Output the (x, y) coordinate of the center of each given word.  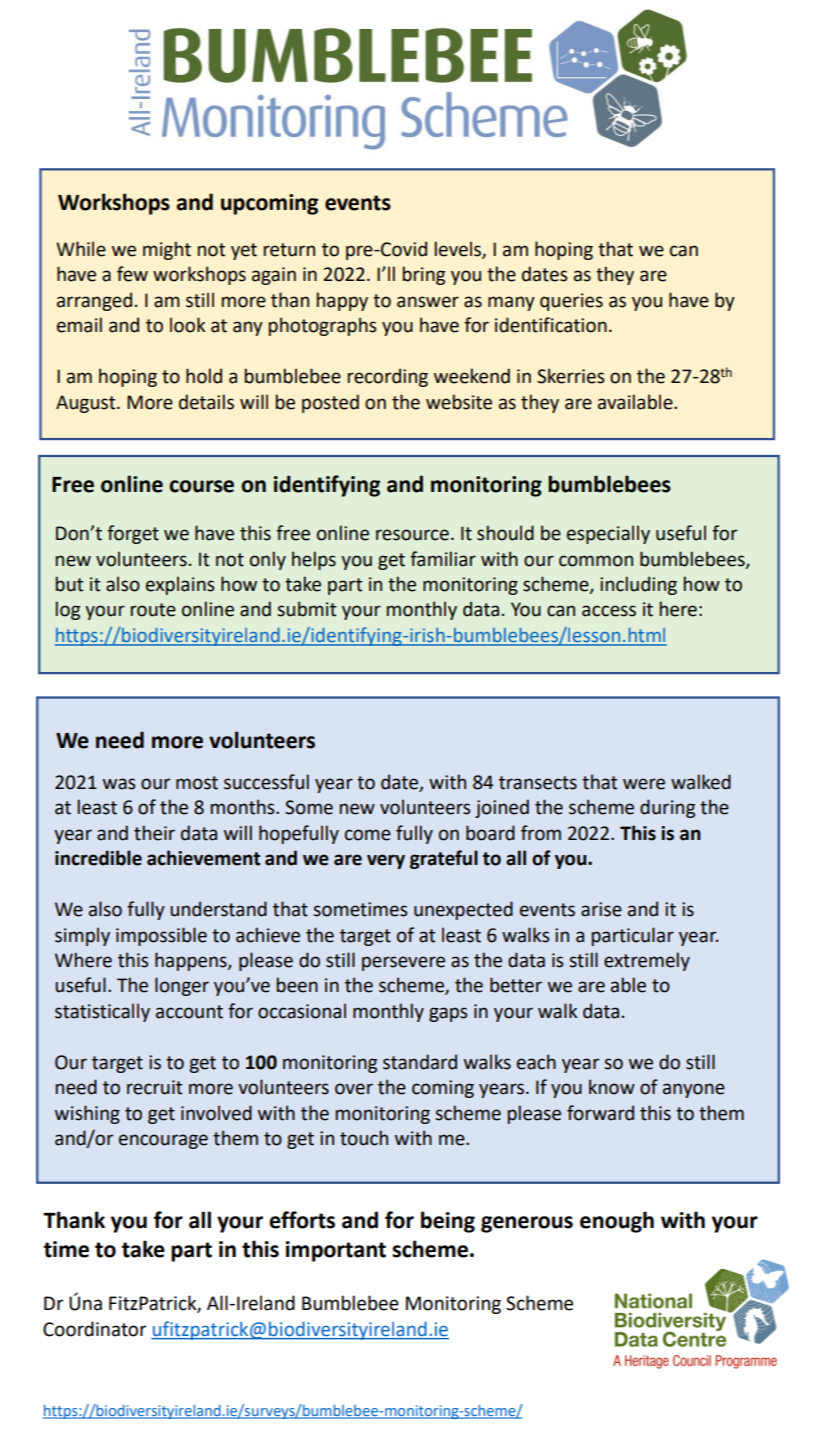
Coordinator (94, 1329)
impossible (161, 936)
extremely (647, 961)
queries (571, 302)
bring (424, 275)
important (336, 1251)
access (609, 611)
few (132, 274)
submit (307, 609)
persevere (403, 963)
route (153, 610)
